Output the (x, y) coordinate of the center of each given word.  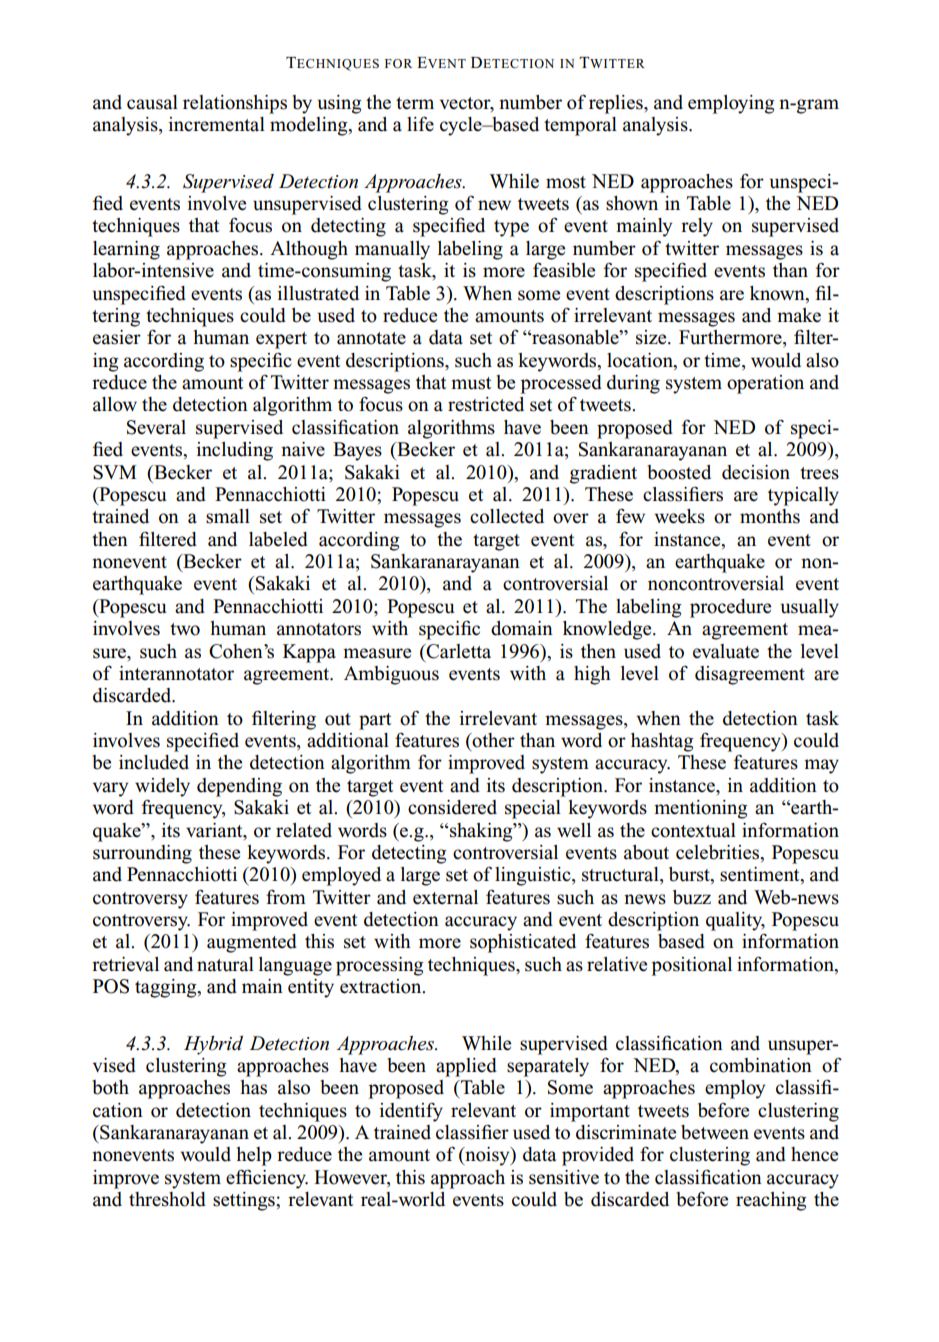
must (471, 383)
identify (411, 1112)
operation (765, 384)
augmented (252, 943)
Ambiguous (391, 675)
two (185, 629)
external (445, 897)
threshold (167, 1199)
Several (156, 427)
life (420, 124)
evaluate (726, 651)
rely (697, 227)
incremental (216, 124)
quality (735, 921)
